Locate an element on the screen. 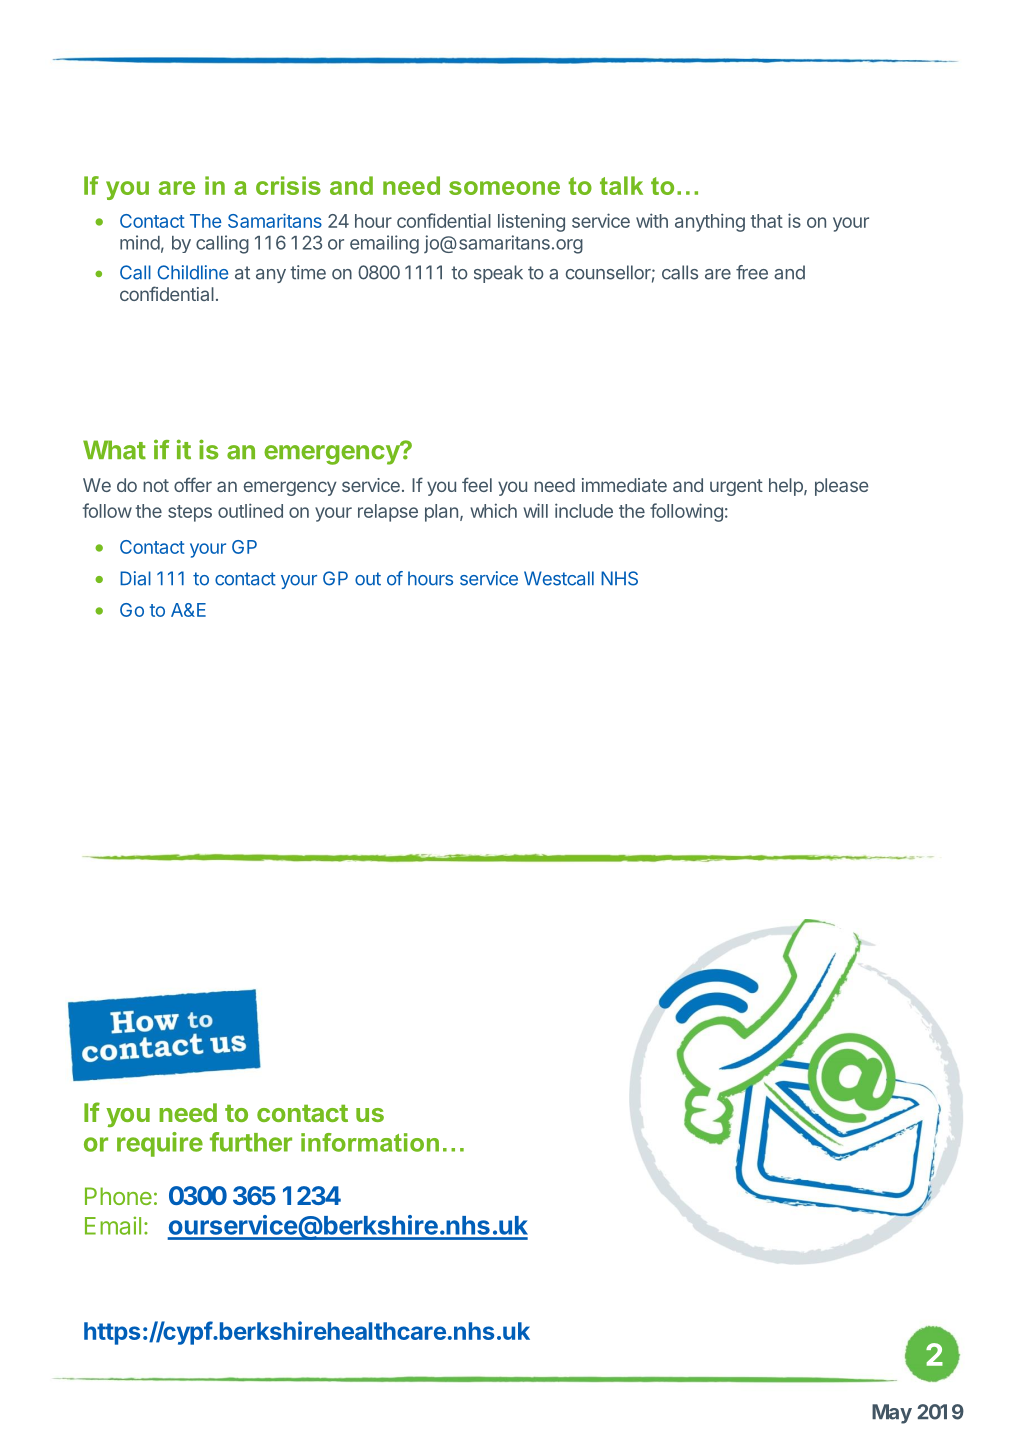 The width and height of the screenshot is (1018, 1440). May is located at coordinates (892, 1414).
